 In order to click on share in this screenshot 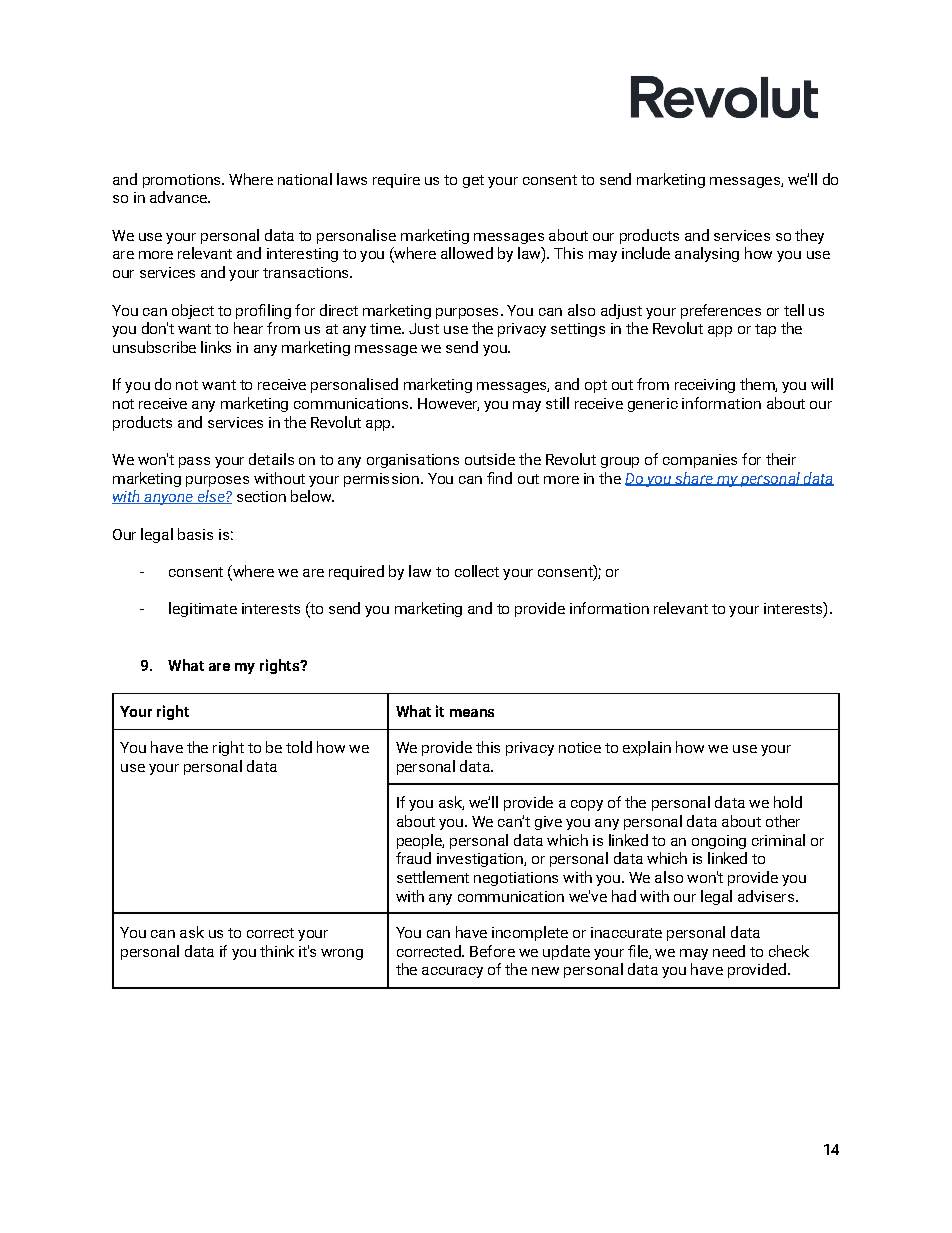, I will do `click(694, 479)`.
